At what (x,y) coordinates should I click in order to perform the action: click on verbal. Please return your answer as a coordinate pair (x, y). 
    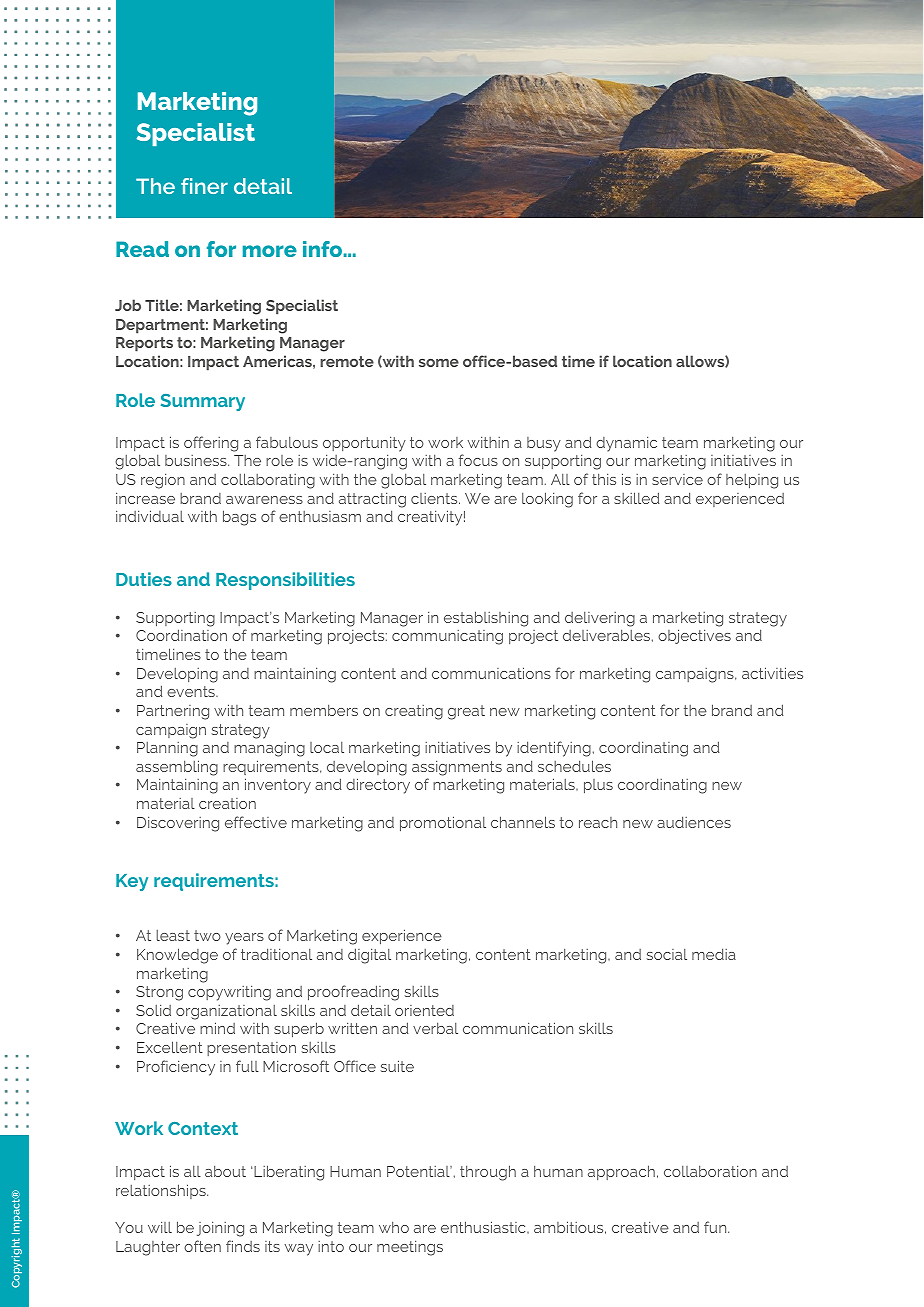
    Looking at the image, I should click on (435, 1028).
